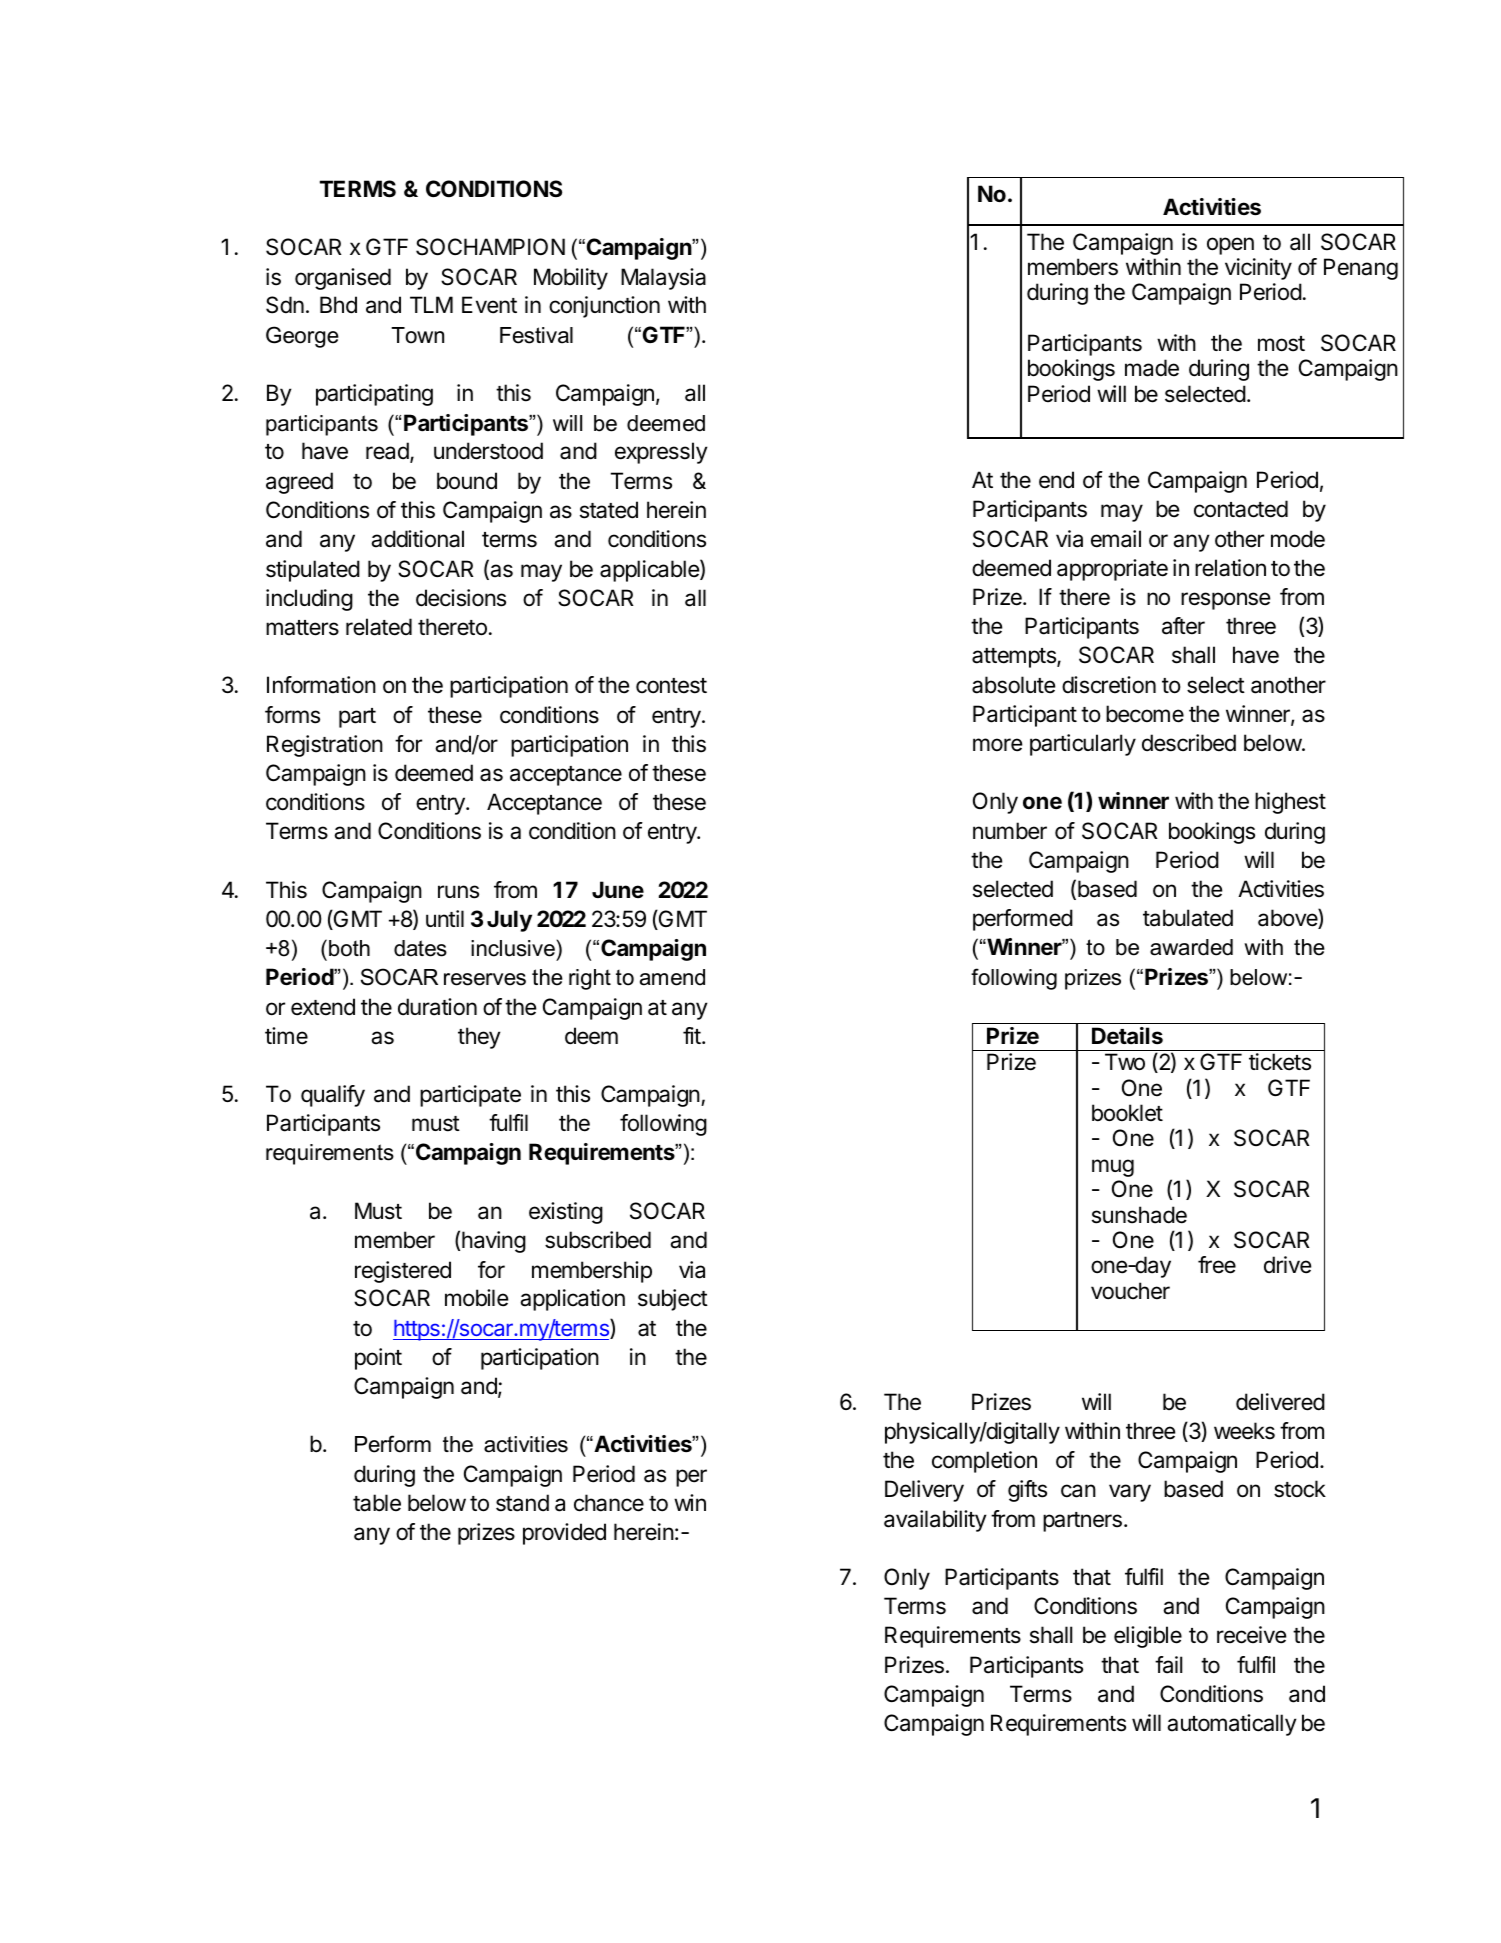  What do you see at coordinates (924, 1491) in the screenshot?
I see `Delivery` at bounding box center [924, 1491].
